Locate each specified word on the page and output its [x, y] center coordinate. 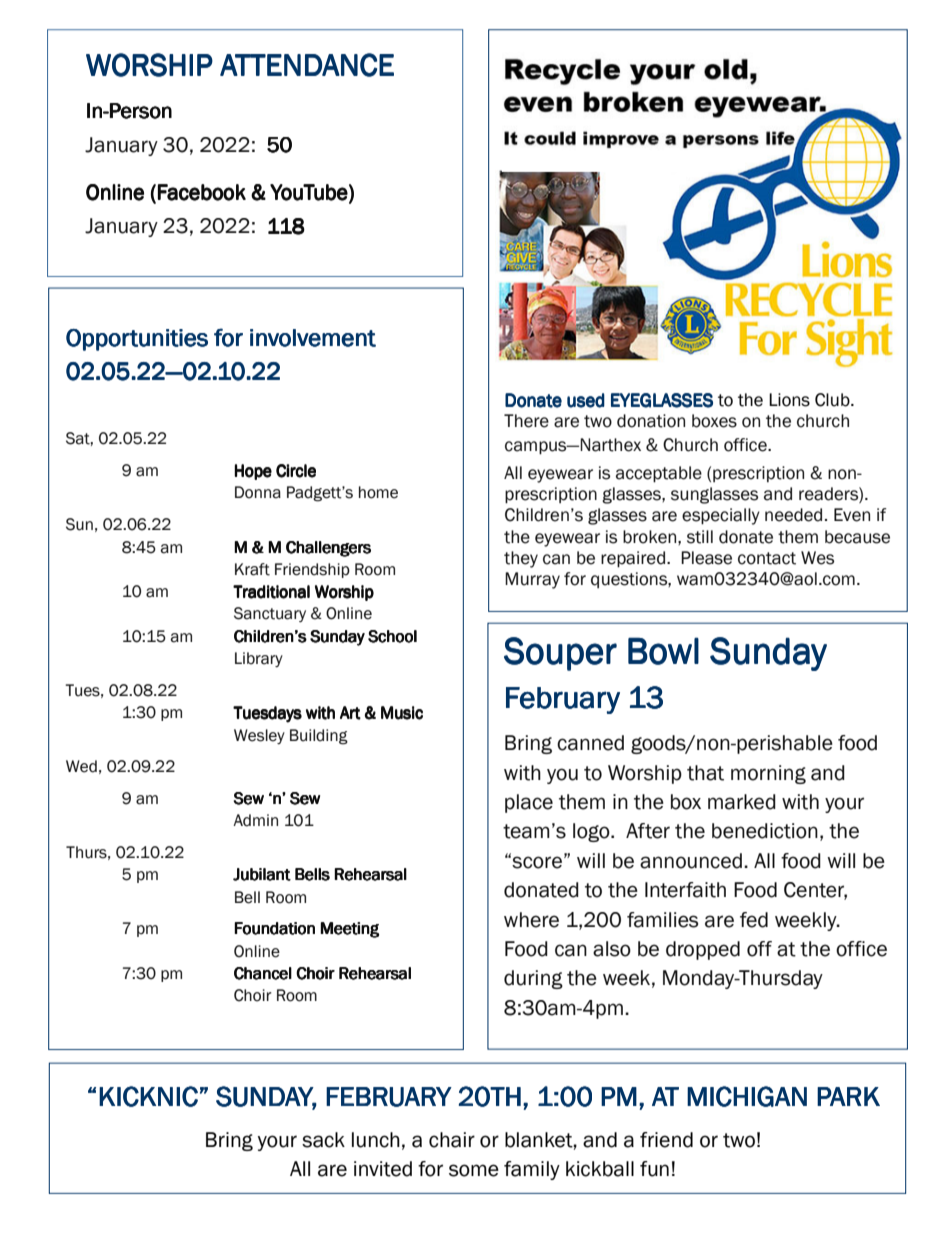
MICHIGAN [747, 1096]
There [526, 421]
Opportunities [137, 340]
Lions [789, 400]
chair [452, 1140]
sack [323, 1140]
